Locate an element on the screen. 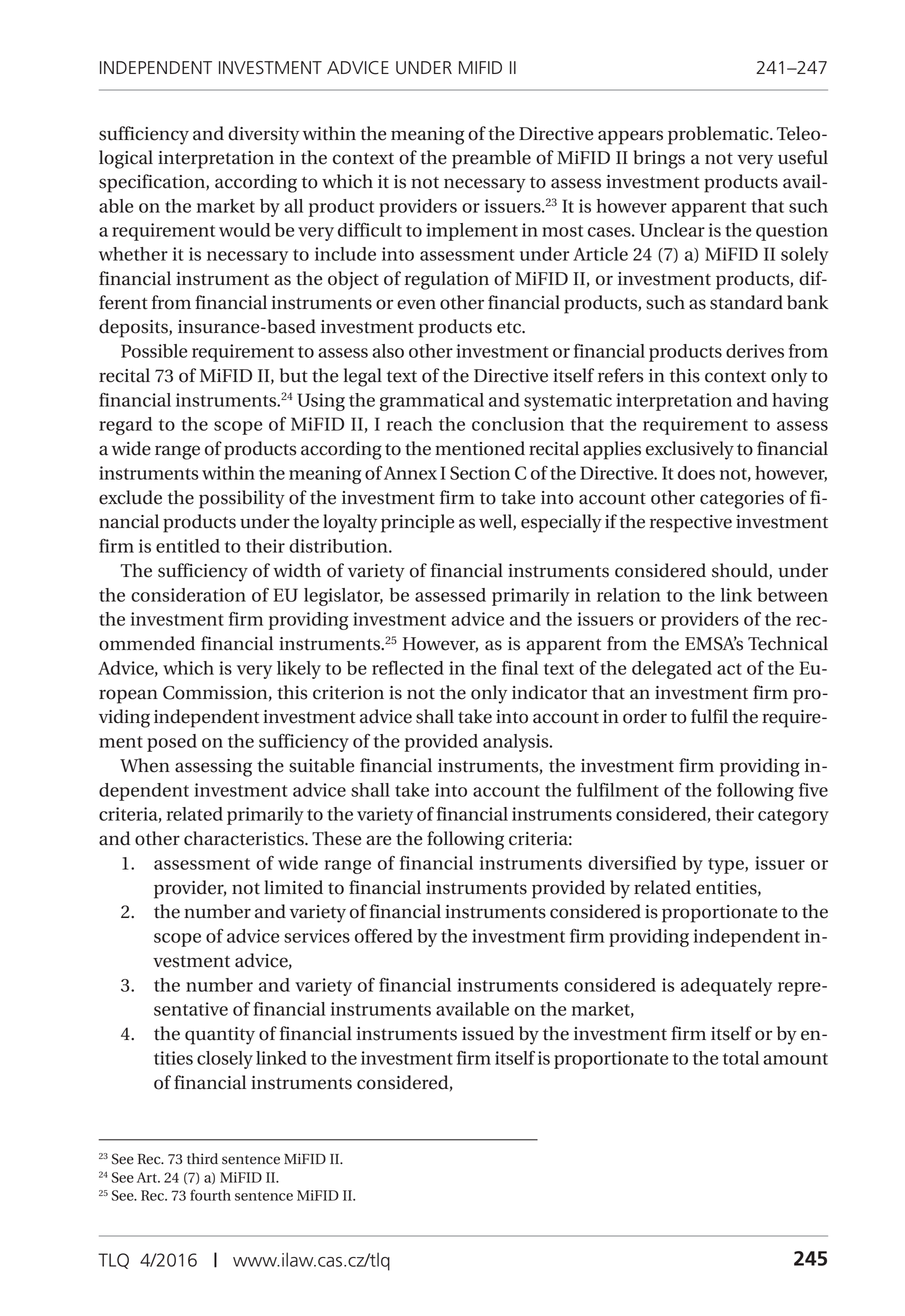  issued is located at coordinates (488, 1033).
